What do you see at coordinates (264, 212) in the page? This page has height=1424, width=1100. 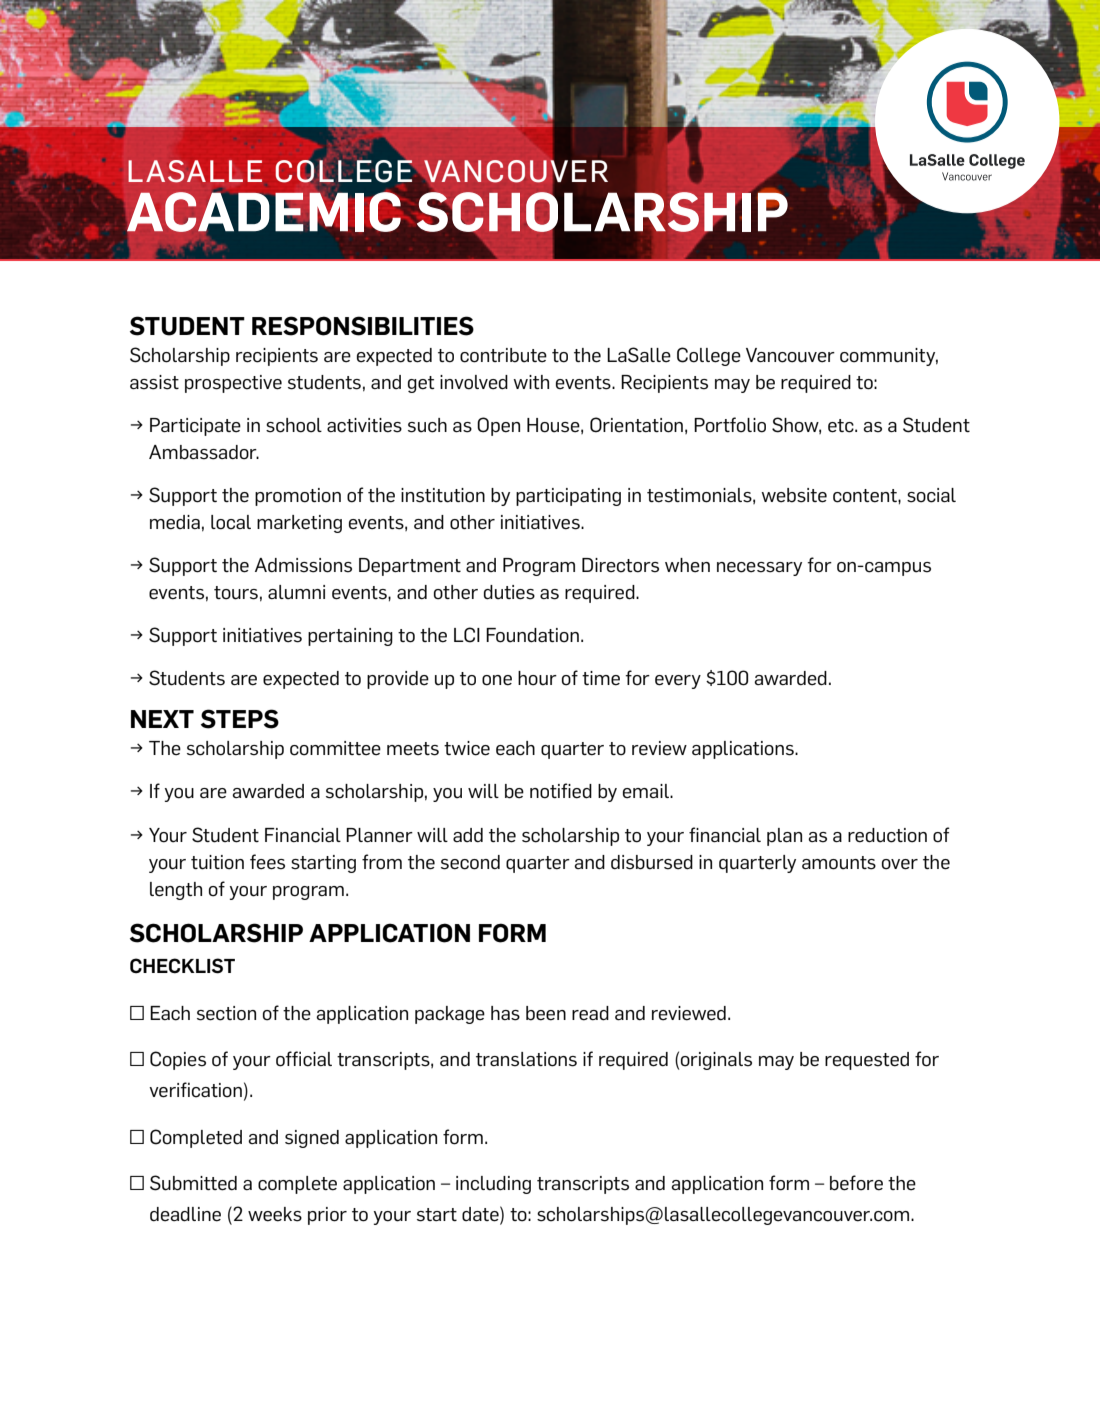 I see `ACADEMIC` at bounding box center [264, 212].
